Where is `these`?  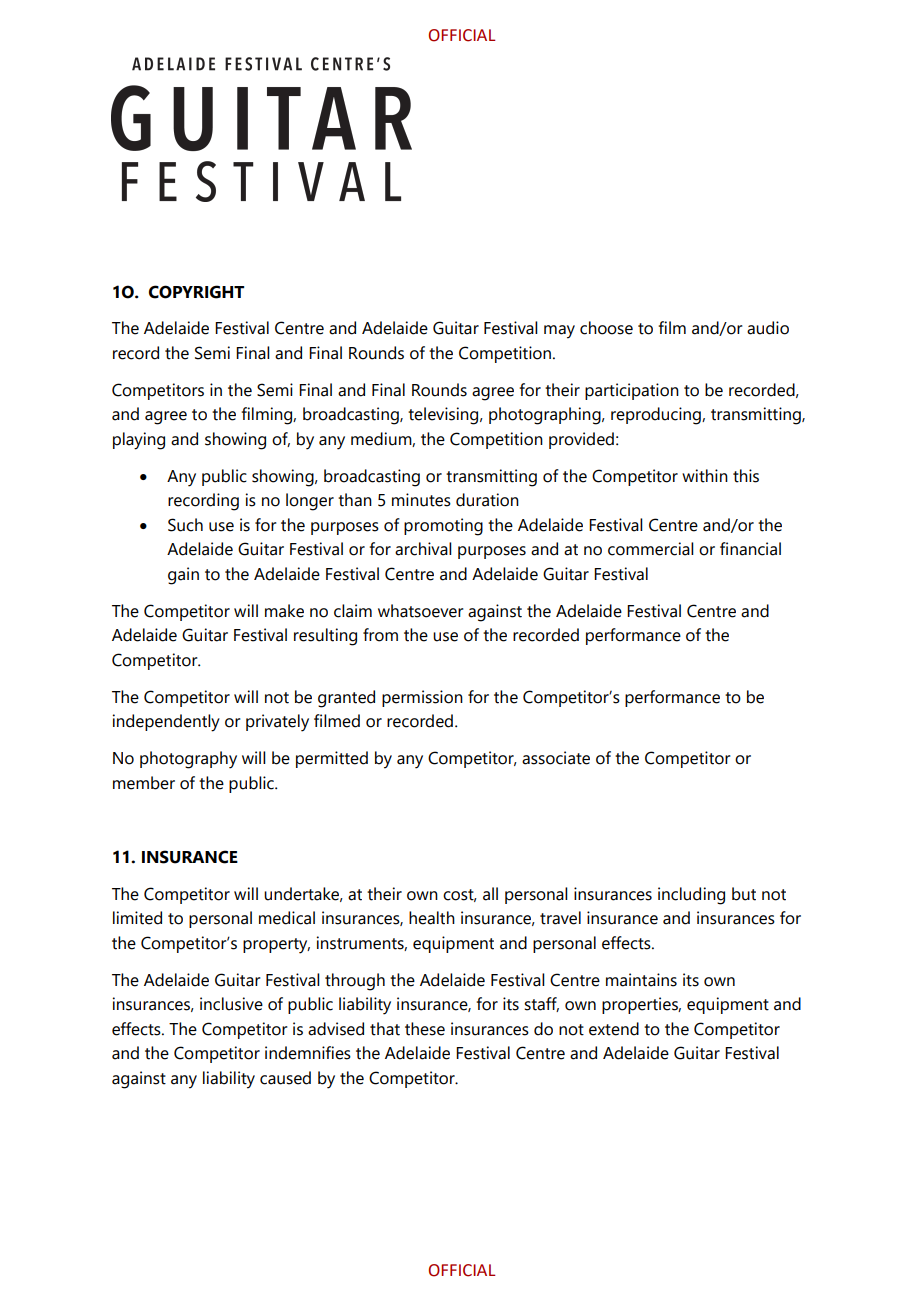
these is located at coordinates (425, 1029).
